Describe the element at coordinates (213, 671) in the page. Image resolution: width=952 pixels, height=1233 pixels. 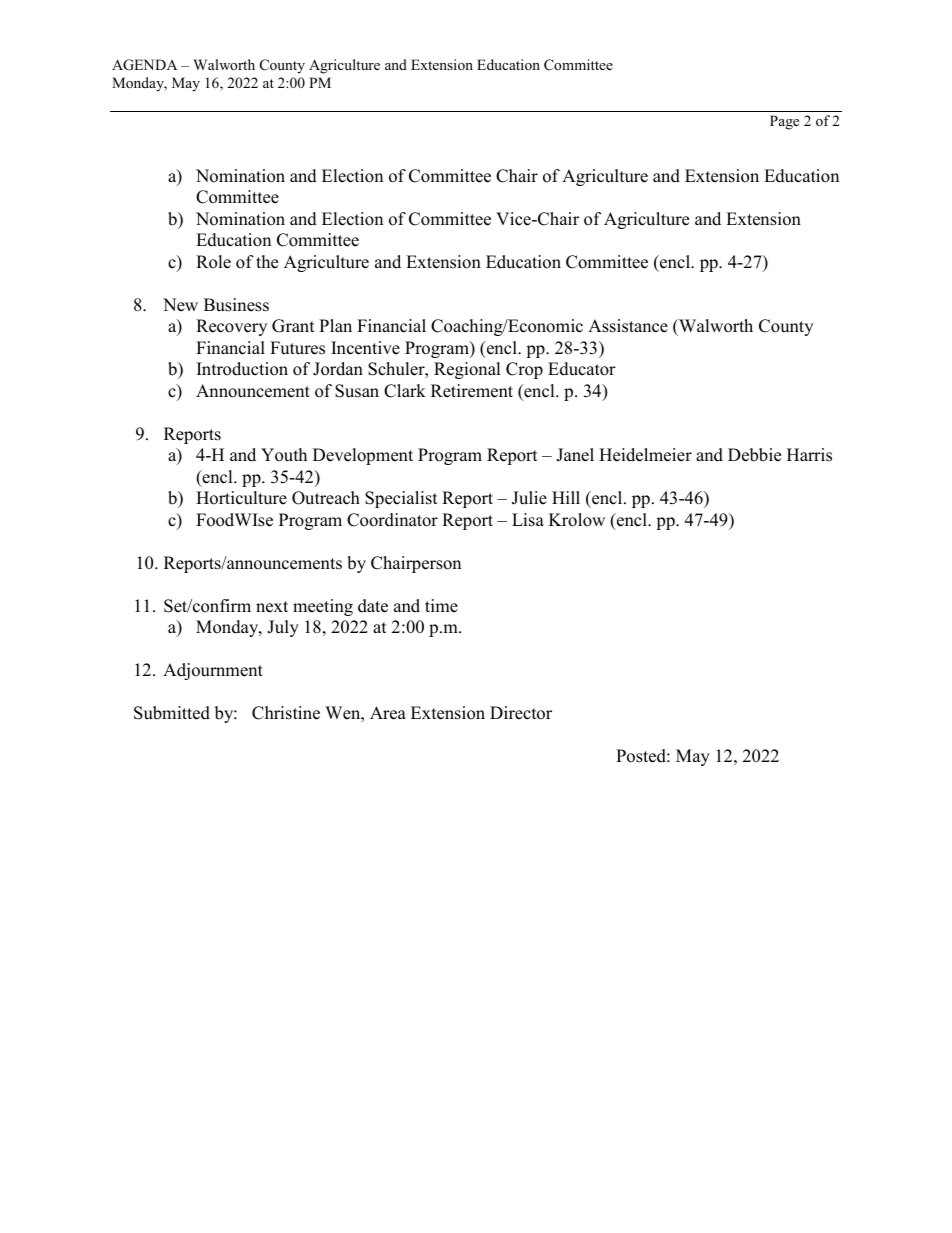
I see `Adjournment` at that location.
